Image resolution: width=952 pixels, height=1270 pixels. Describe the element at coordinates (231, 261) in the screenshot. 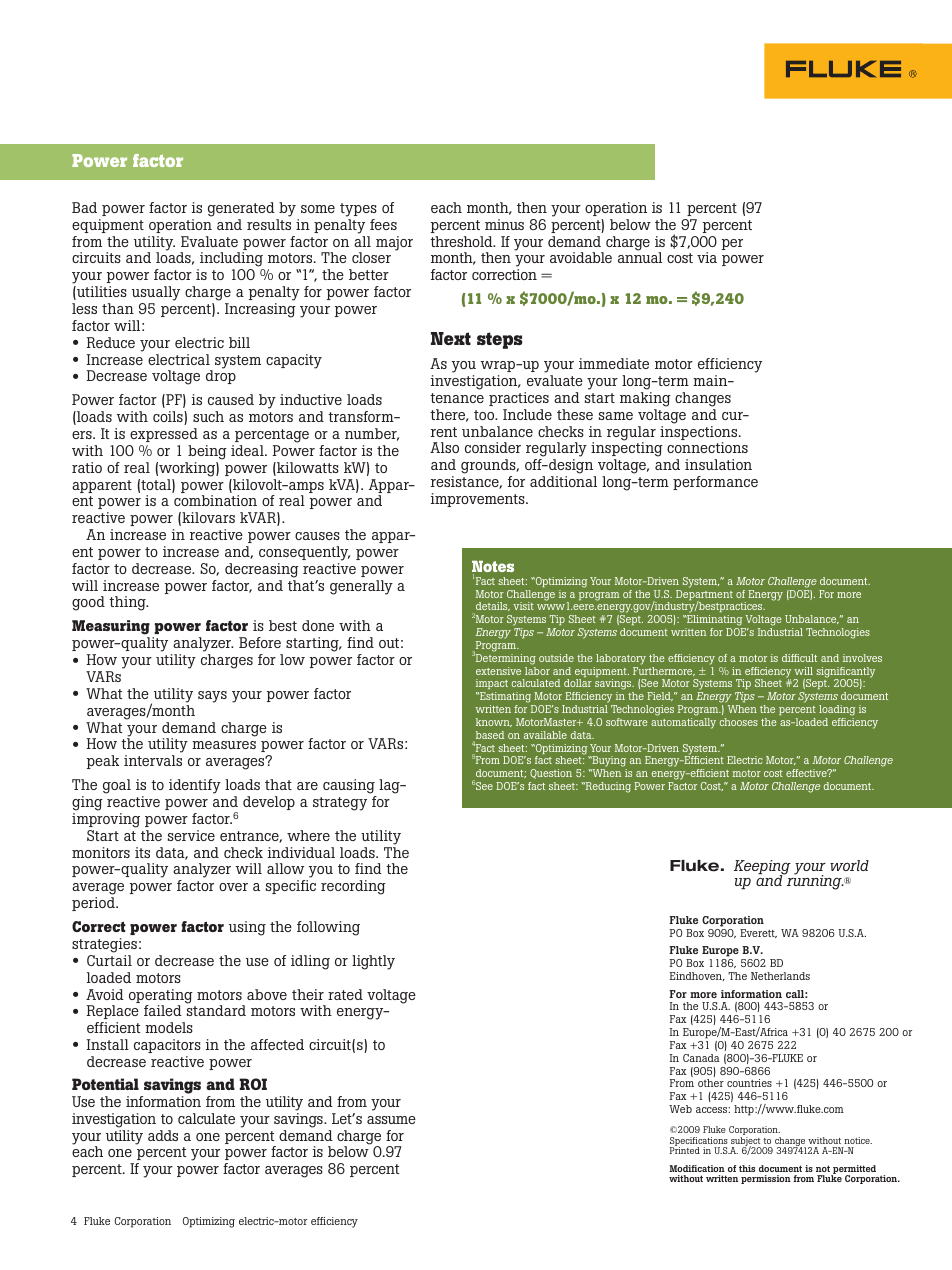

I see `including` at that location.
